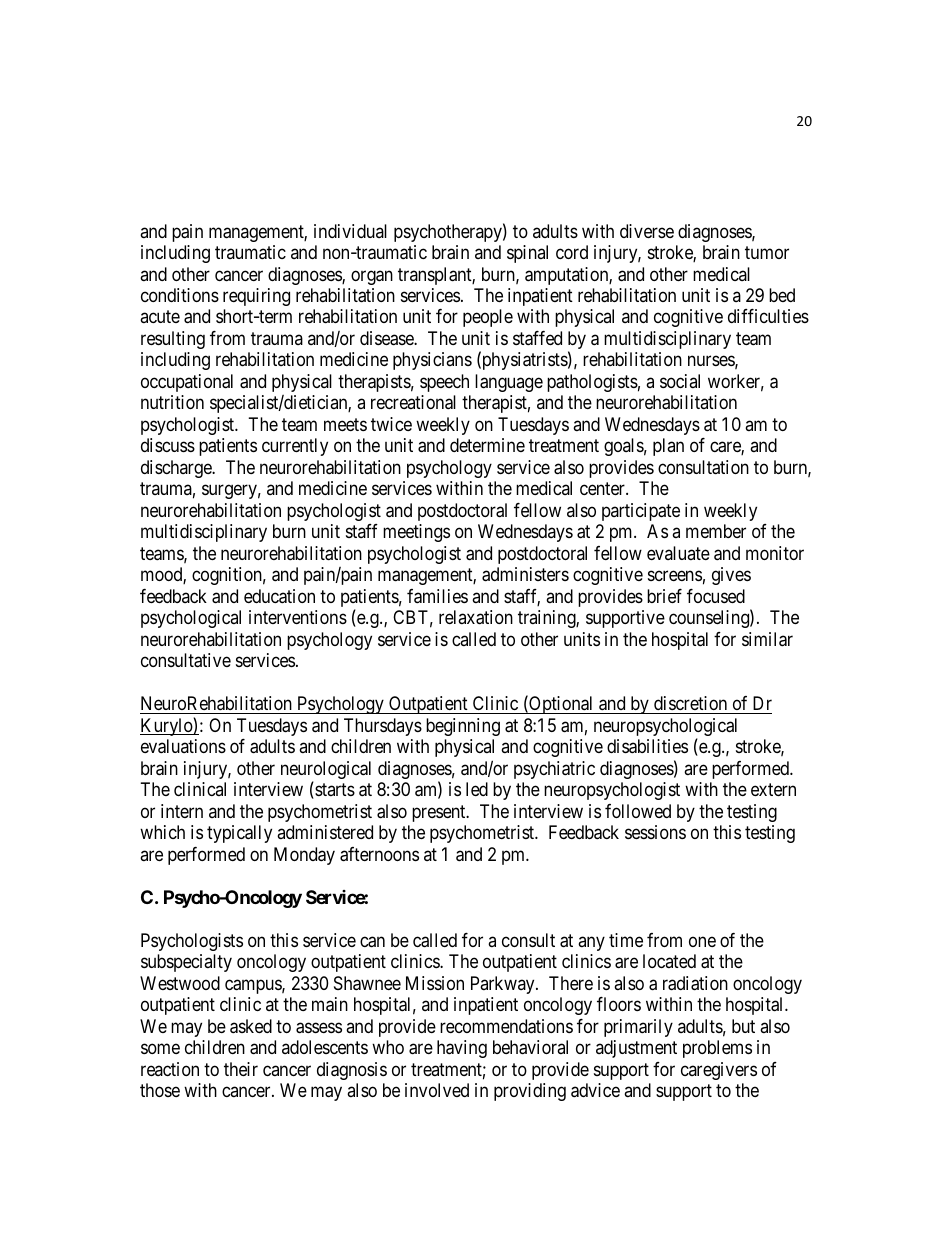  What do you see at coordinates (767, 252) in the document?
I see `tumor` at bounding box center [767, 252].
